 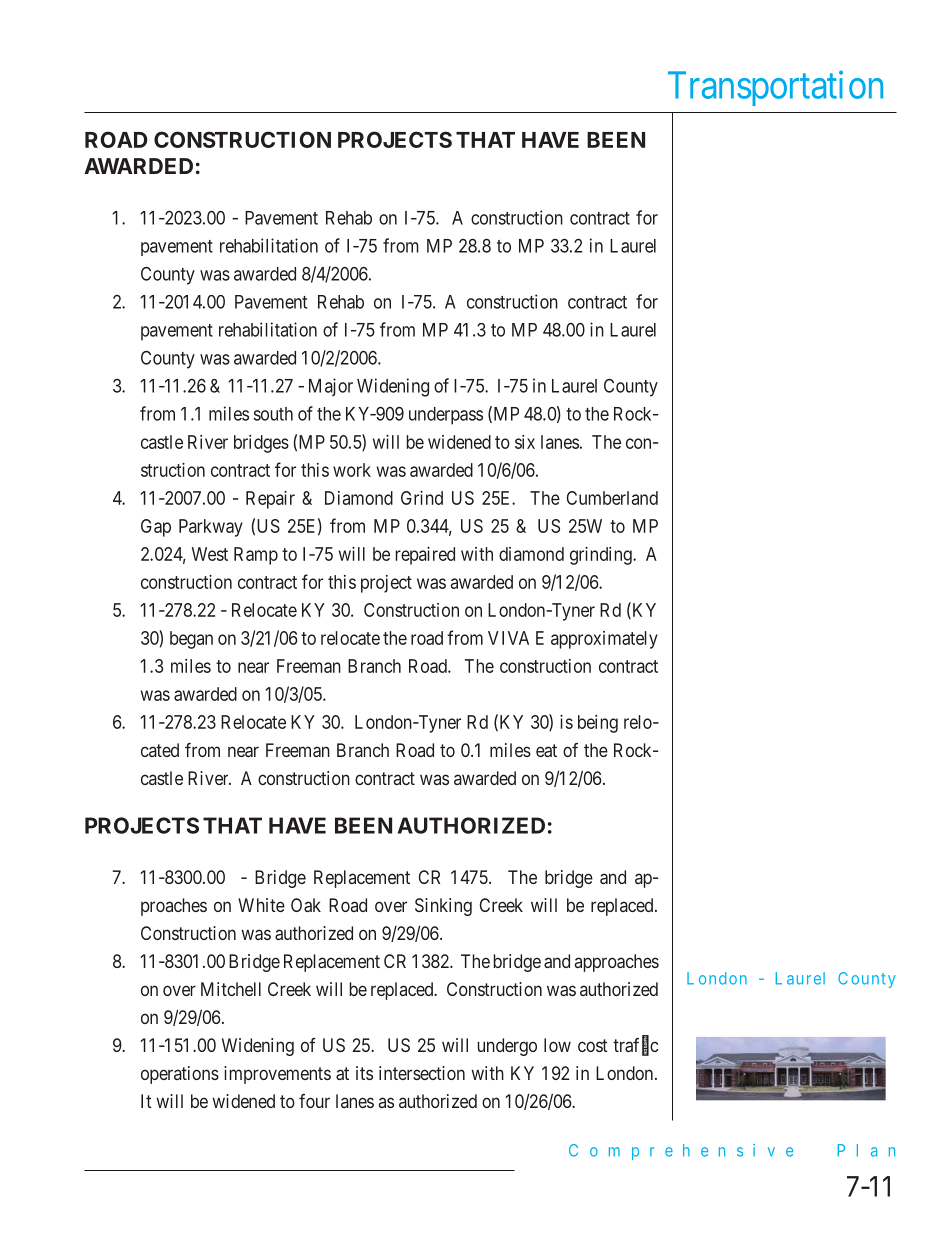 What do you see at coordinates (277, 1075) in the screenshot?
I see `improvements` at bounding box center [277, 1075].
